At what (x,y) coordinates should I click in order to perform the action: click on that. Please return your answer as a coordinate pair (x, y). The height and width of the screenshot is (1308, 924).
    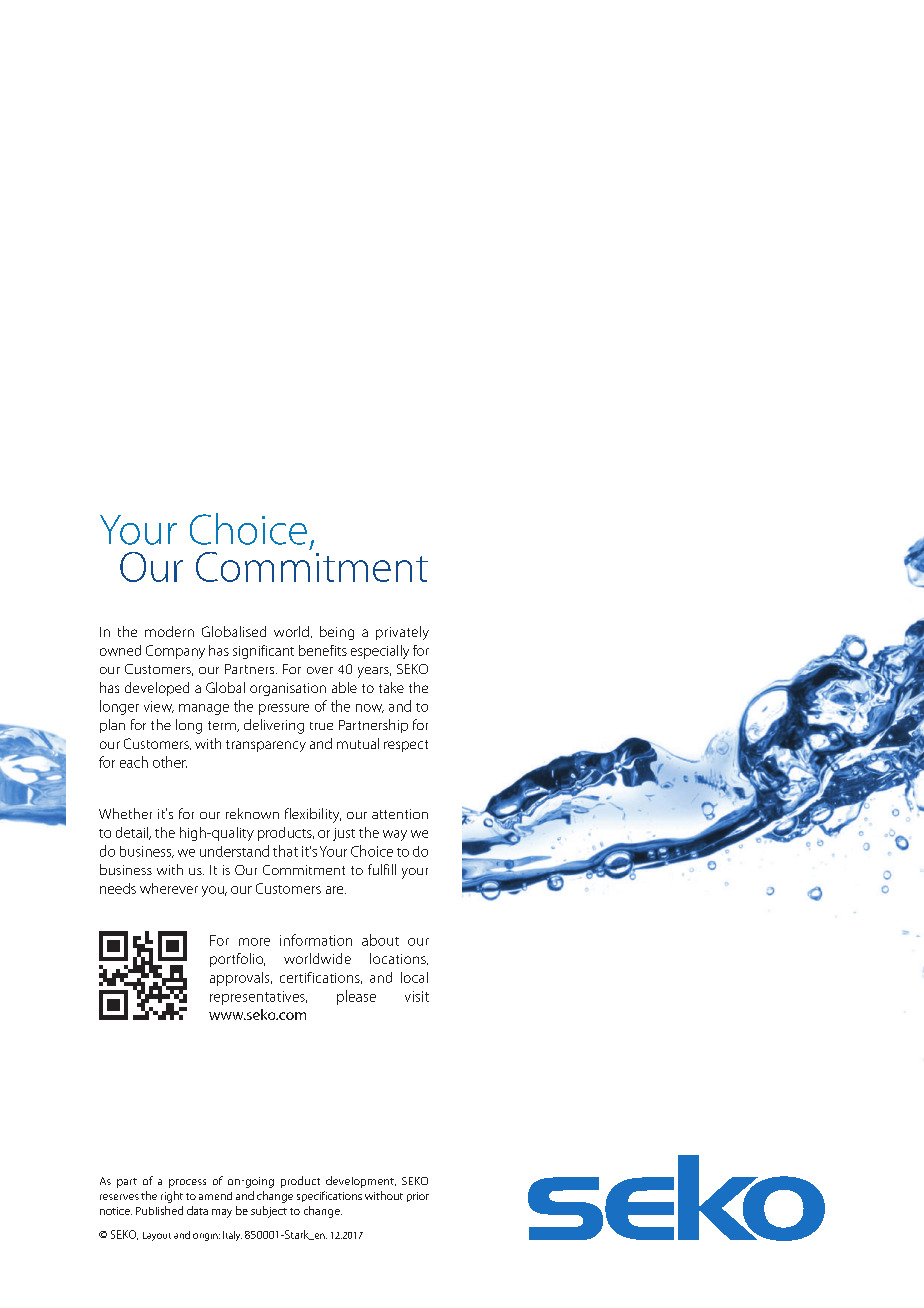
    Looking at the image, I should click on (285, 851).
